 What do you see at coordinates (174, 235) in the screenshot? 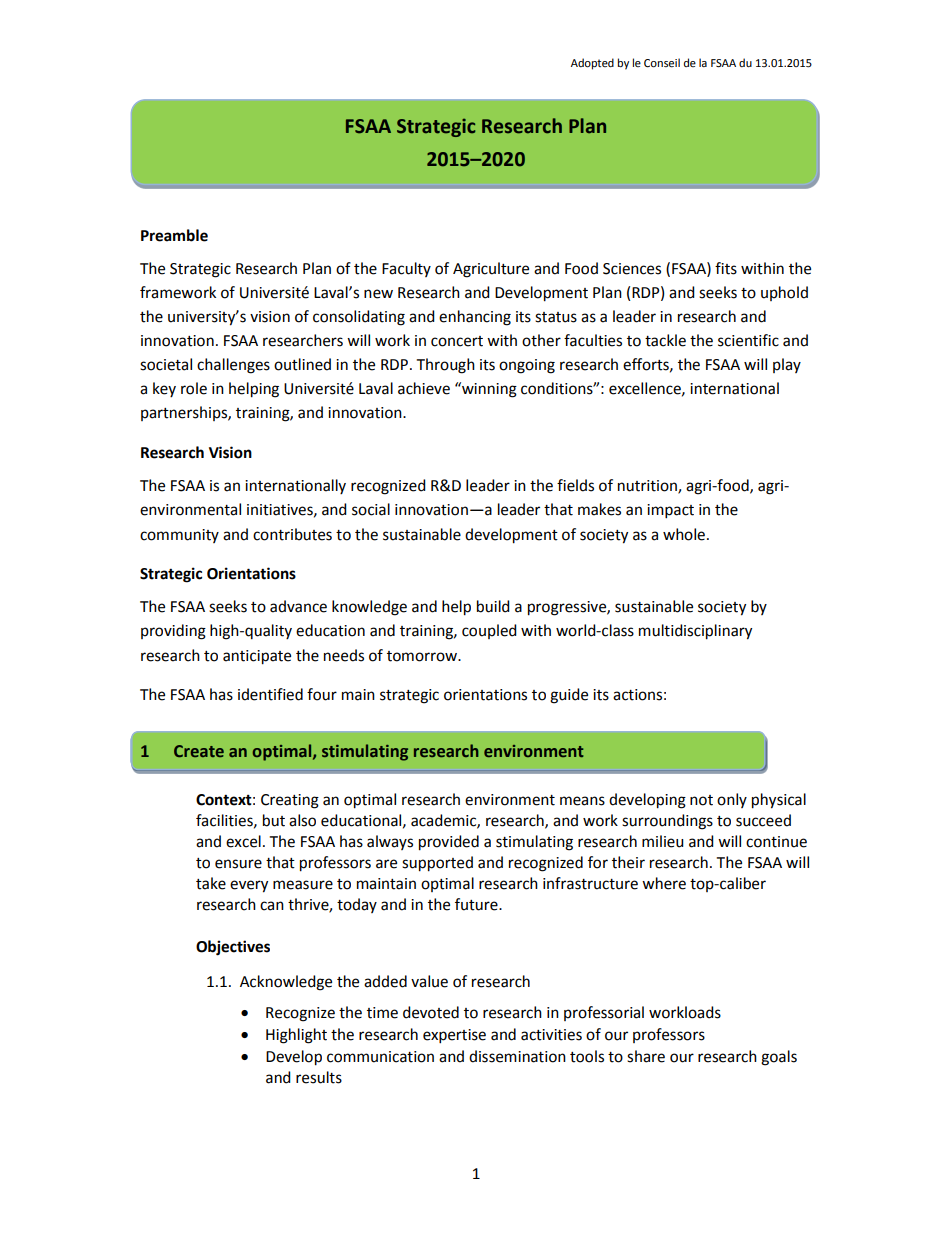
I see `Preamble` at bounding box center [174, 235].
